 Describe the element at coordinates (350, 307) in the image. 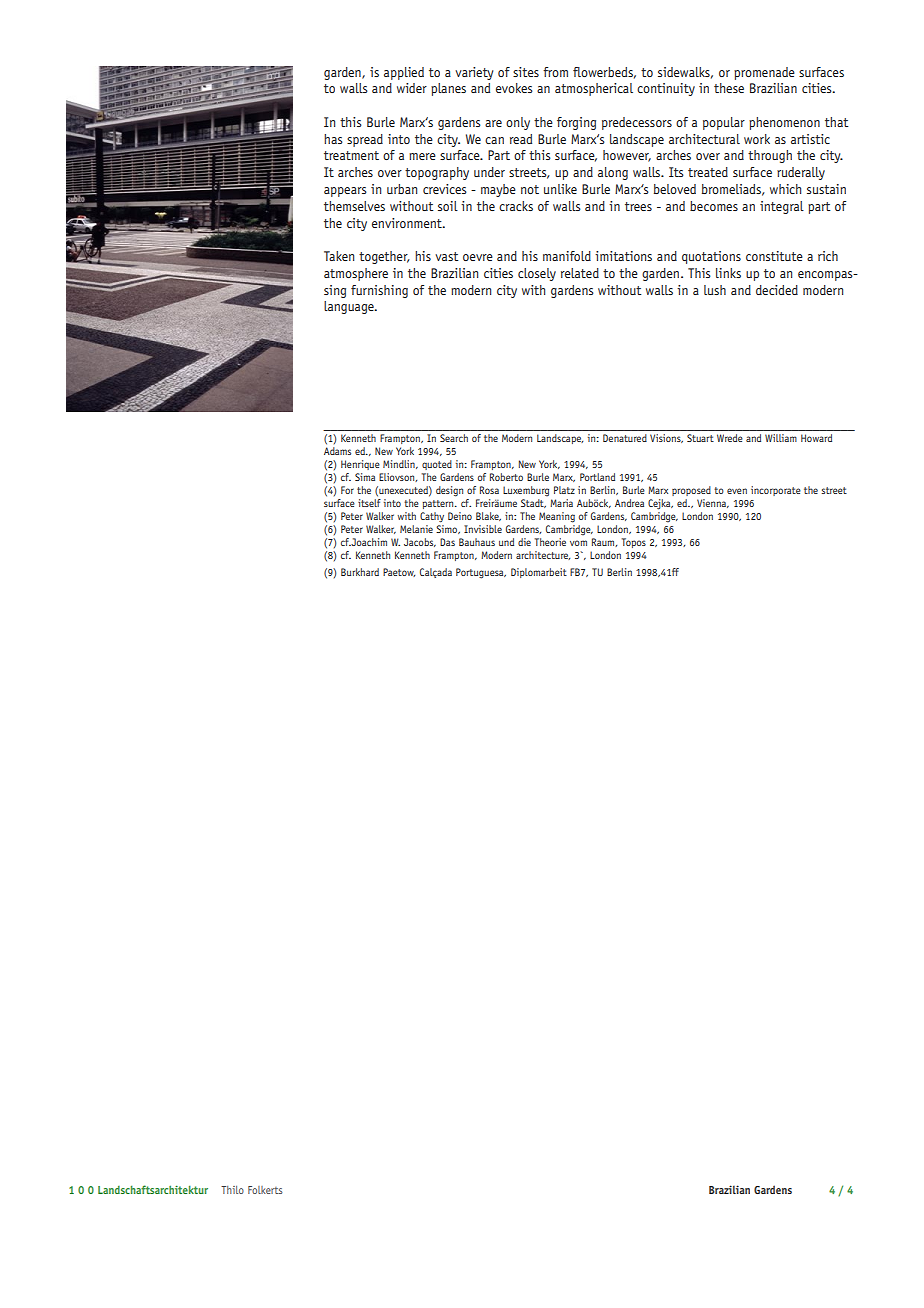

I see `language` at that location.
